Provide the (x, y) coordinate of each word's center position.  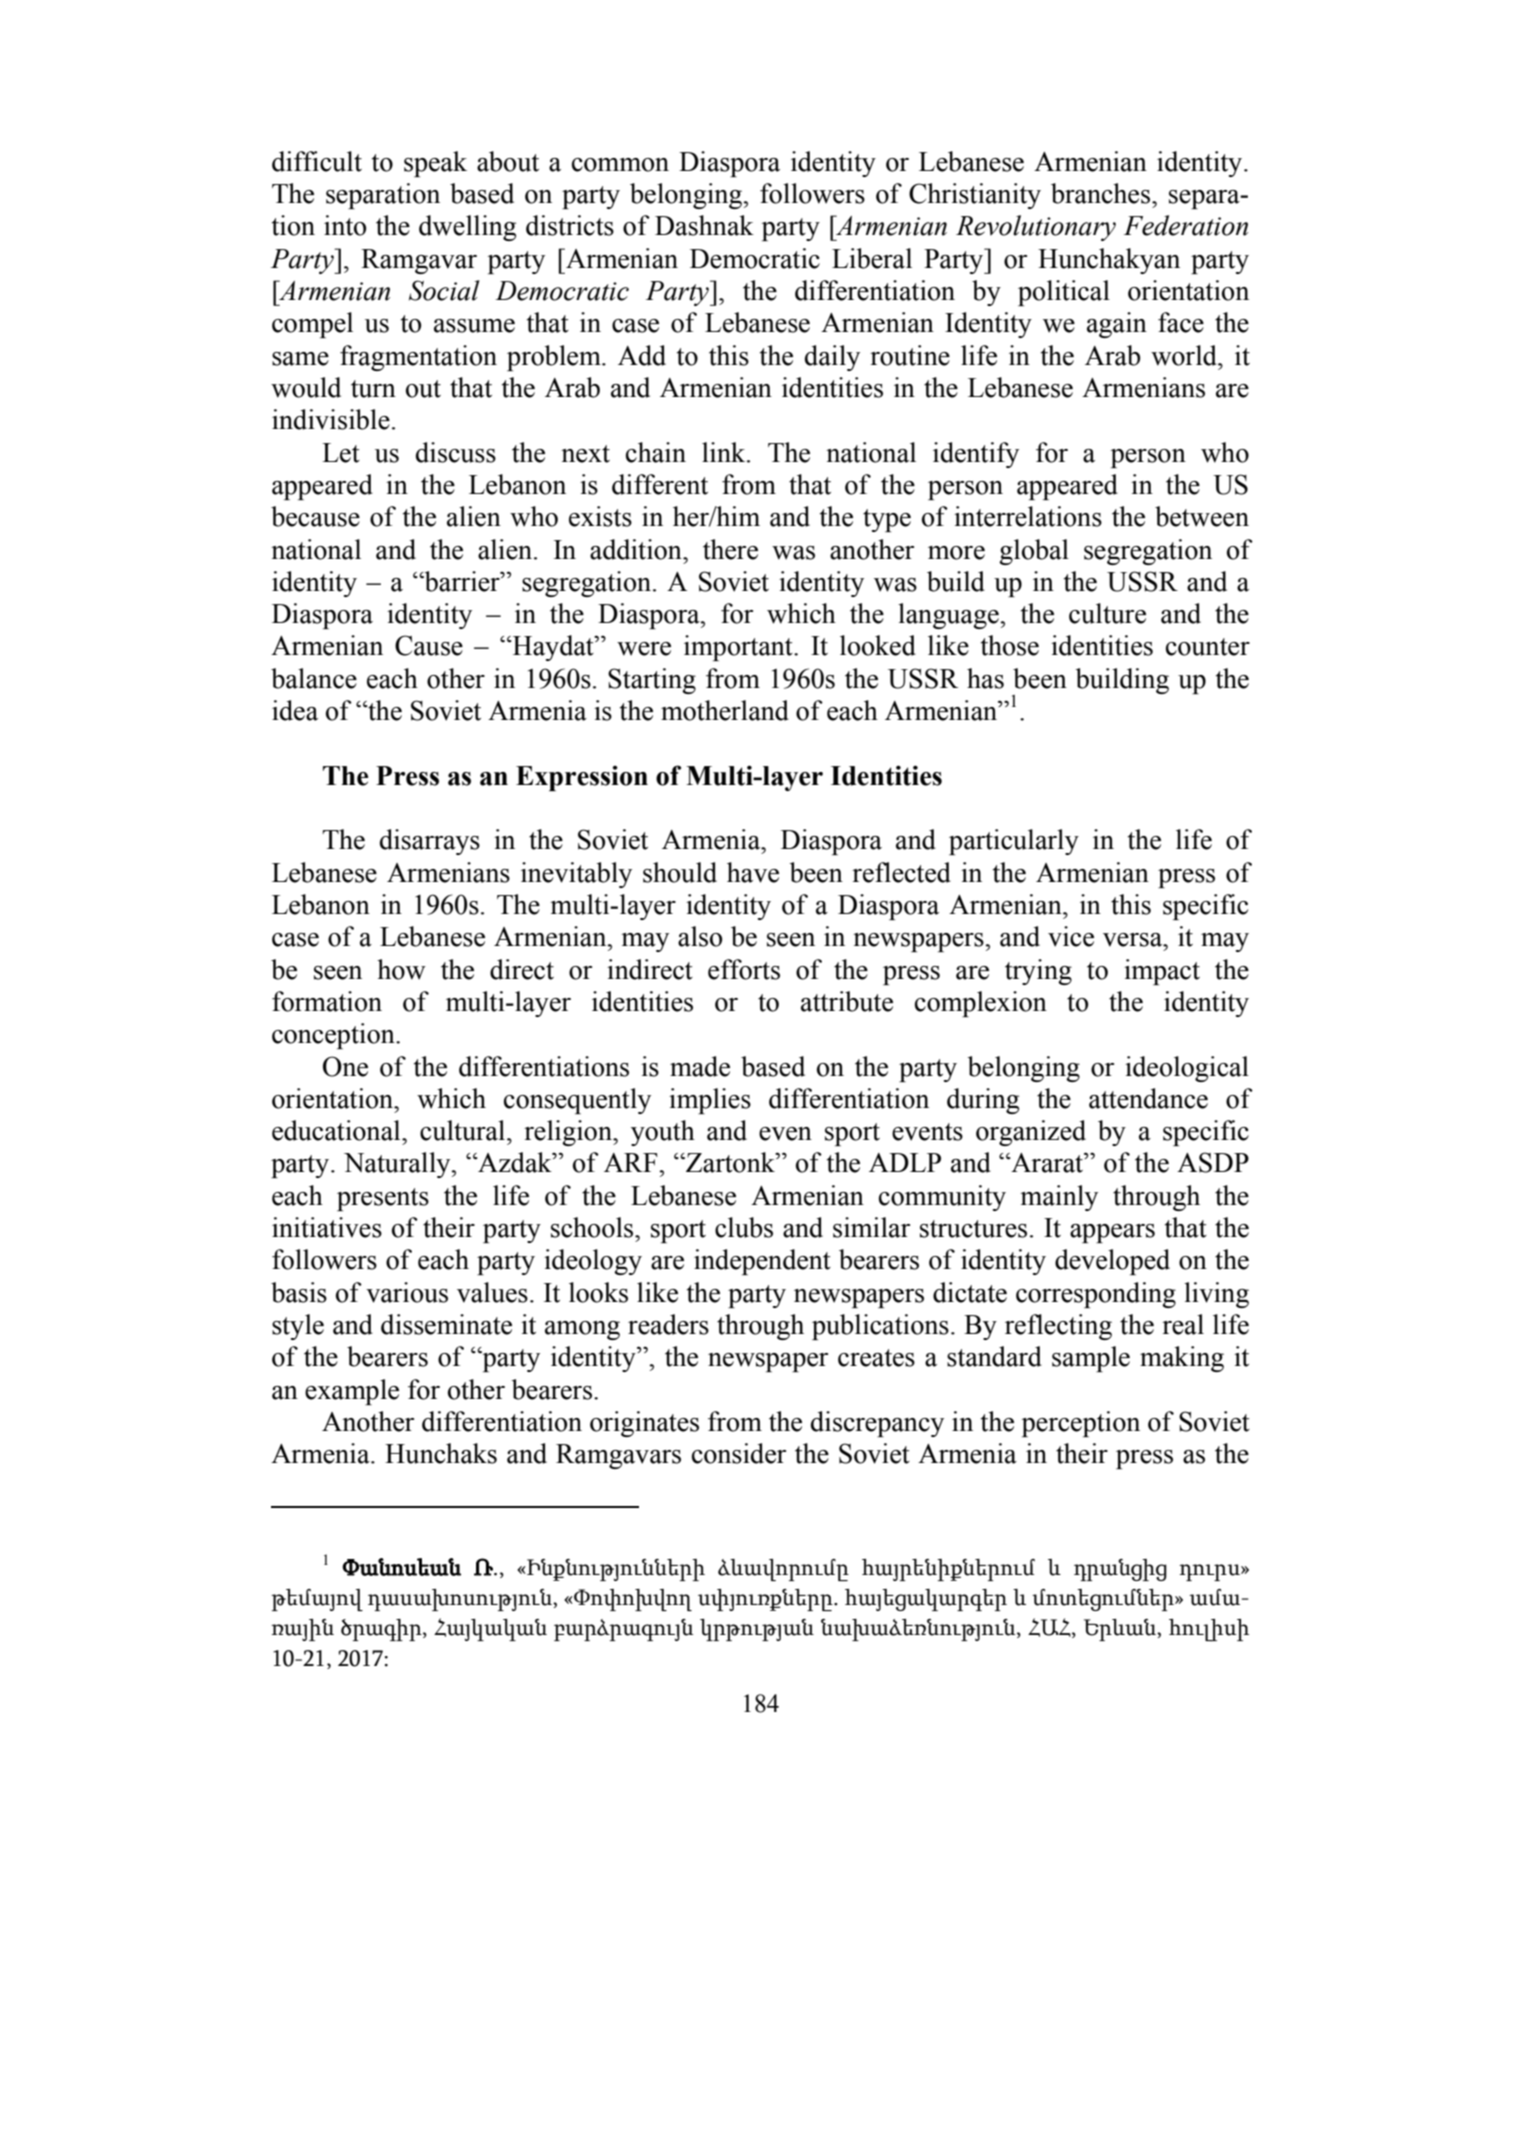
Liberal (872, 258)
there (730, 549)
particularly (1014, 842)
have (753, 872)
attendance (1148, 1098)
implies (710, 1101)
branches (1100, 193)
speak (435, 164)
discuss (456, 452)
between (1202, 516)
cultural (464, 1130)
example (352, 1392)
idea (295, 710)
